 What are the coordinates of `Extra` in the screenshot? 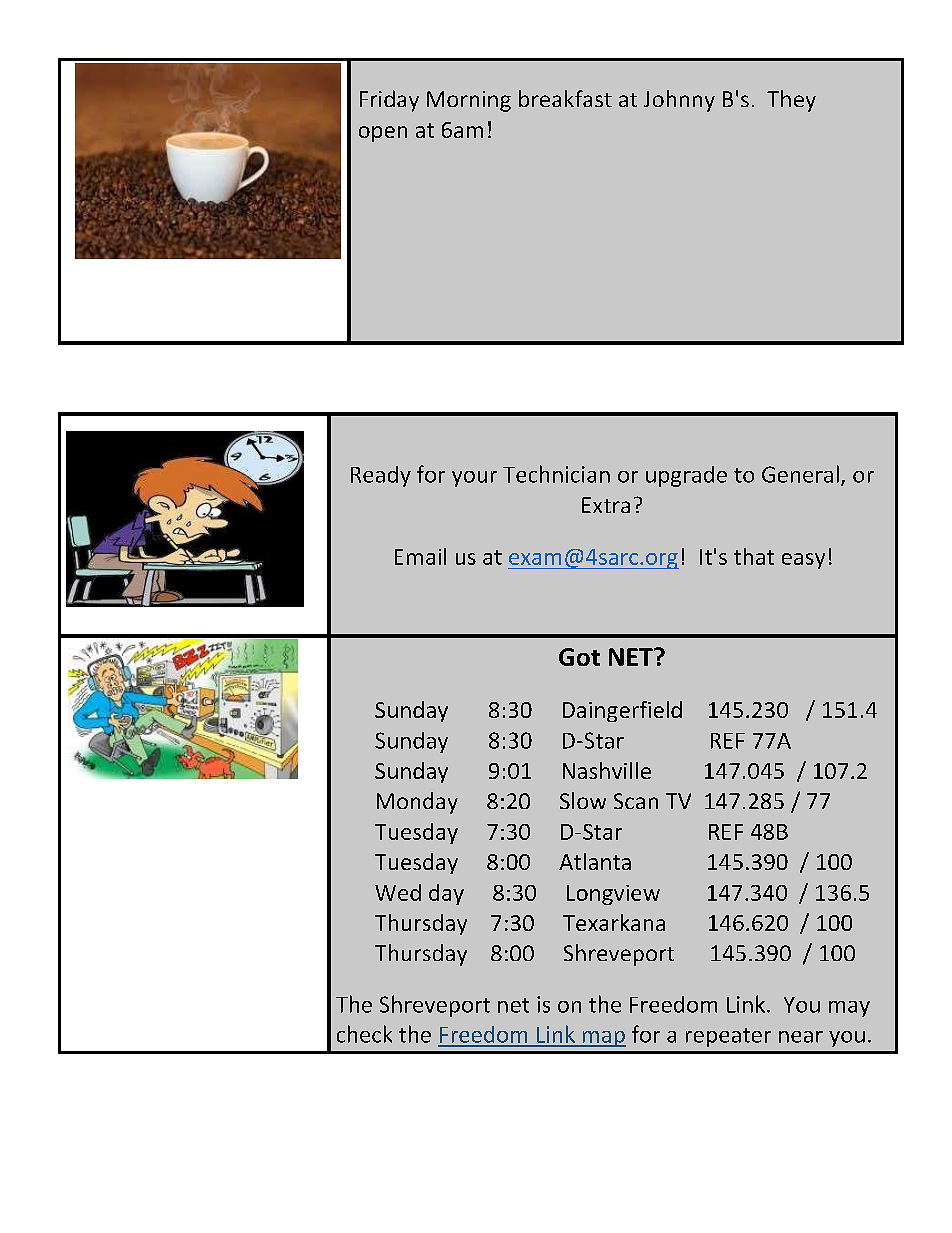 It's located at (606, 505).
